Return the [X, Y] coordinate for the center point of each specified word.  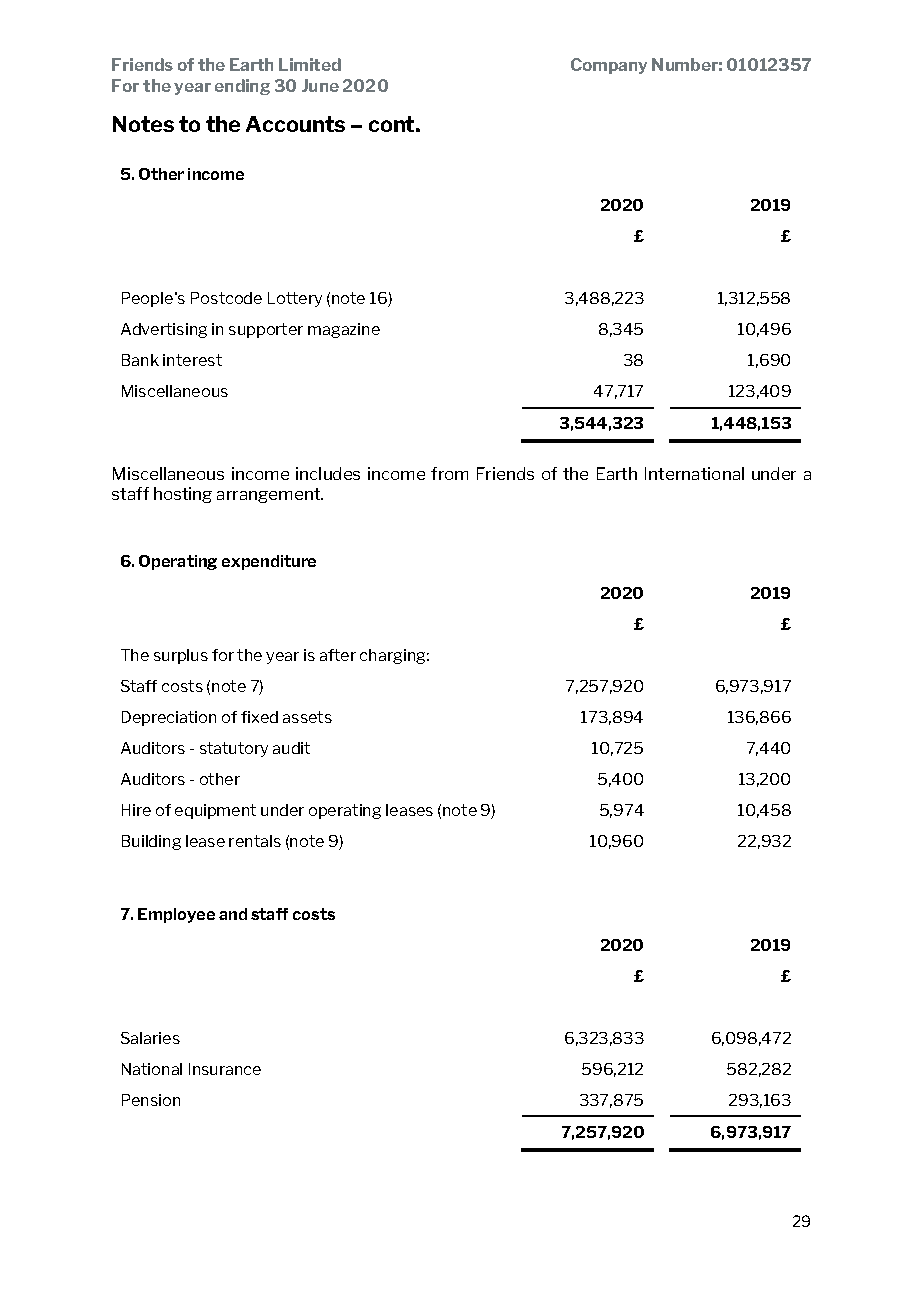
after [338, 655]
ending [242, 87]
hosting [183, 495]
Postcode [226, 298]
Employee [176, 915]
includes [328, 473]
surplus [181, 656]
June [320, 85]
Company [609, 66]
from [449, 473]
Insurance [225, 1069]
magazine [344, 330]
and [233, 914]
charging [394, 656]
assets [307, 717]
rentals [255, 841]
